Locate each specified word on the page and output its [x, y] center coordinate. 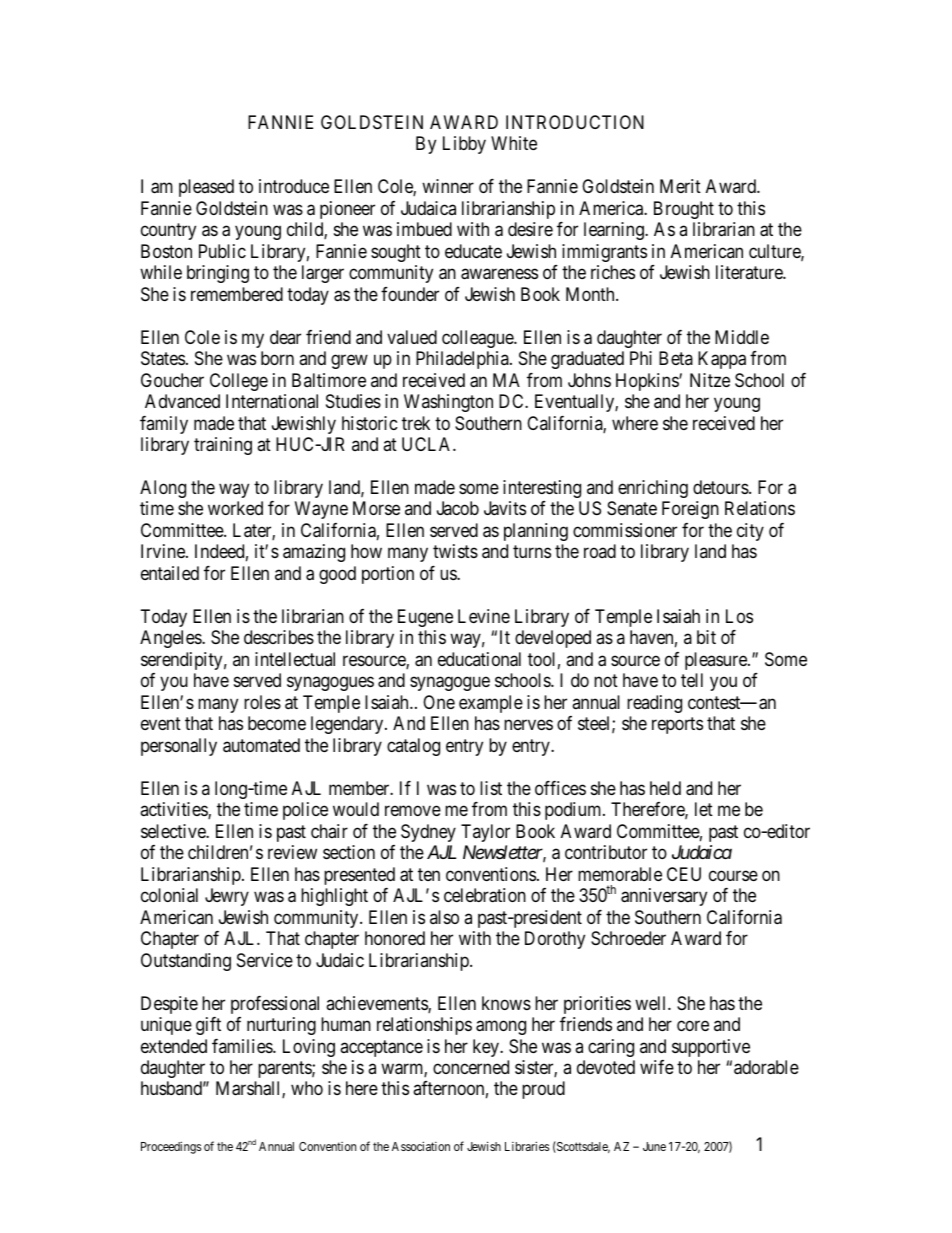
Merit [680, 186]
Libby [464, 145]
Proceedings [171, 1147]
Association [421, 1146]
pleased [206, 188]
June [654, 1146]
